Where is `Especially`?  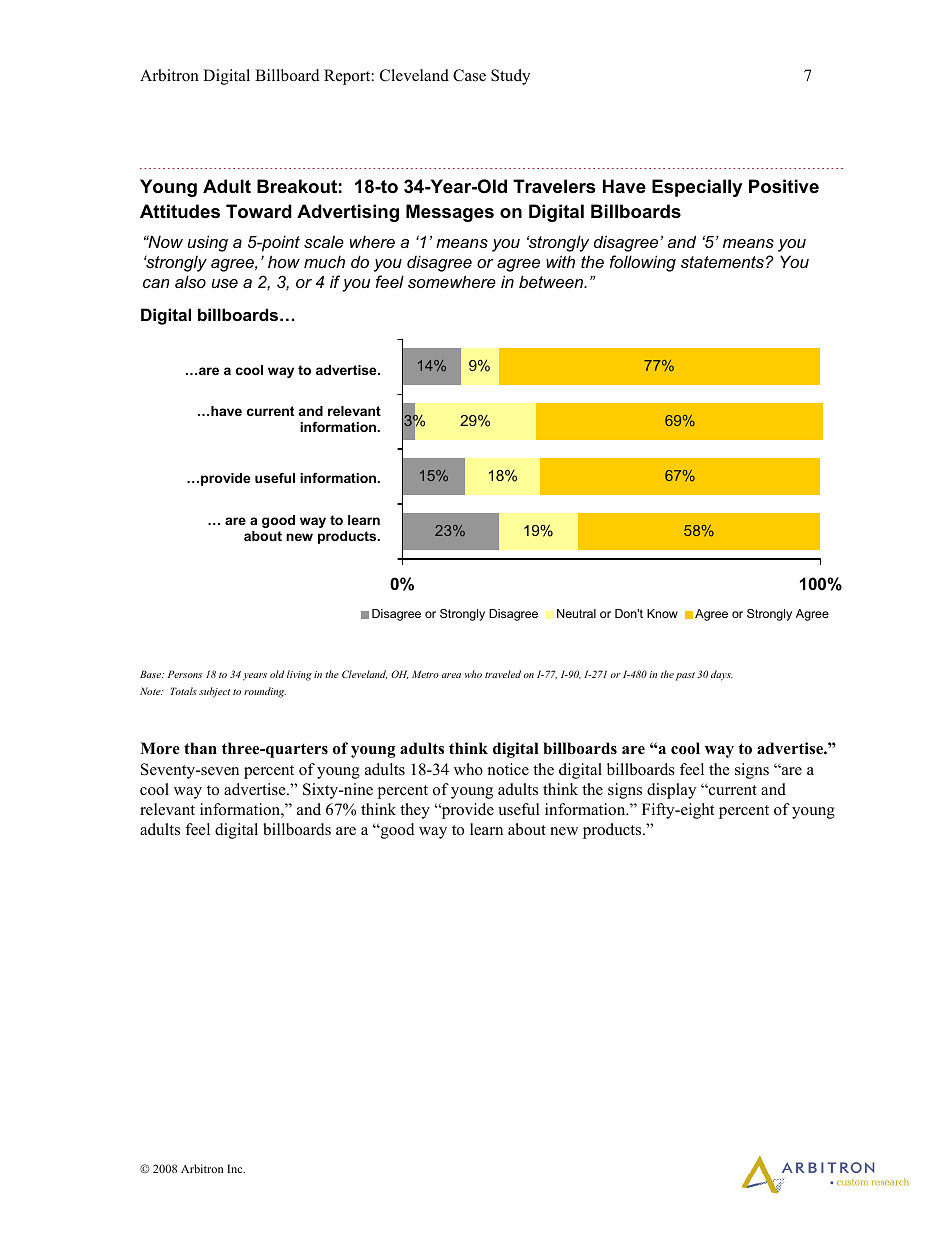 Especially is located at coordinates (697, 188).
